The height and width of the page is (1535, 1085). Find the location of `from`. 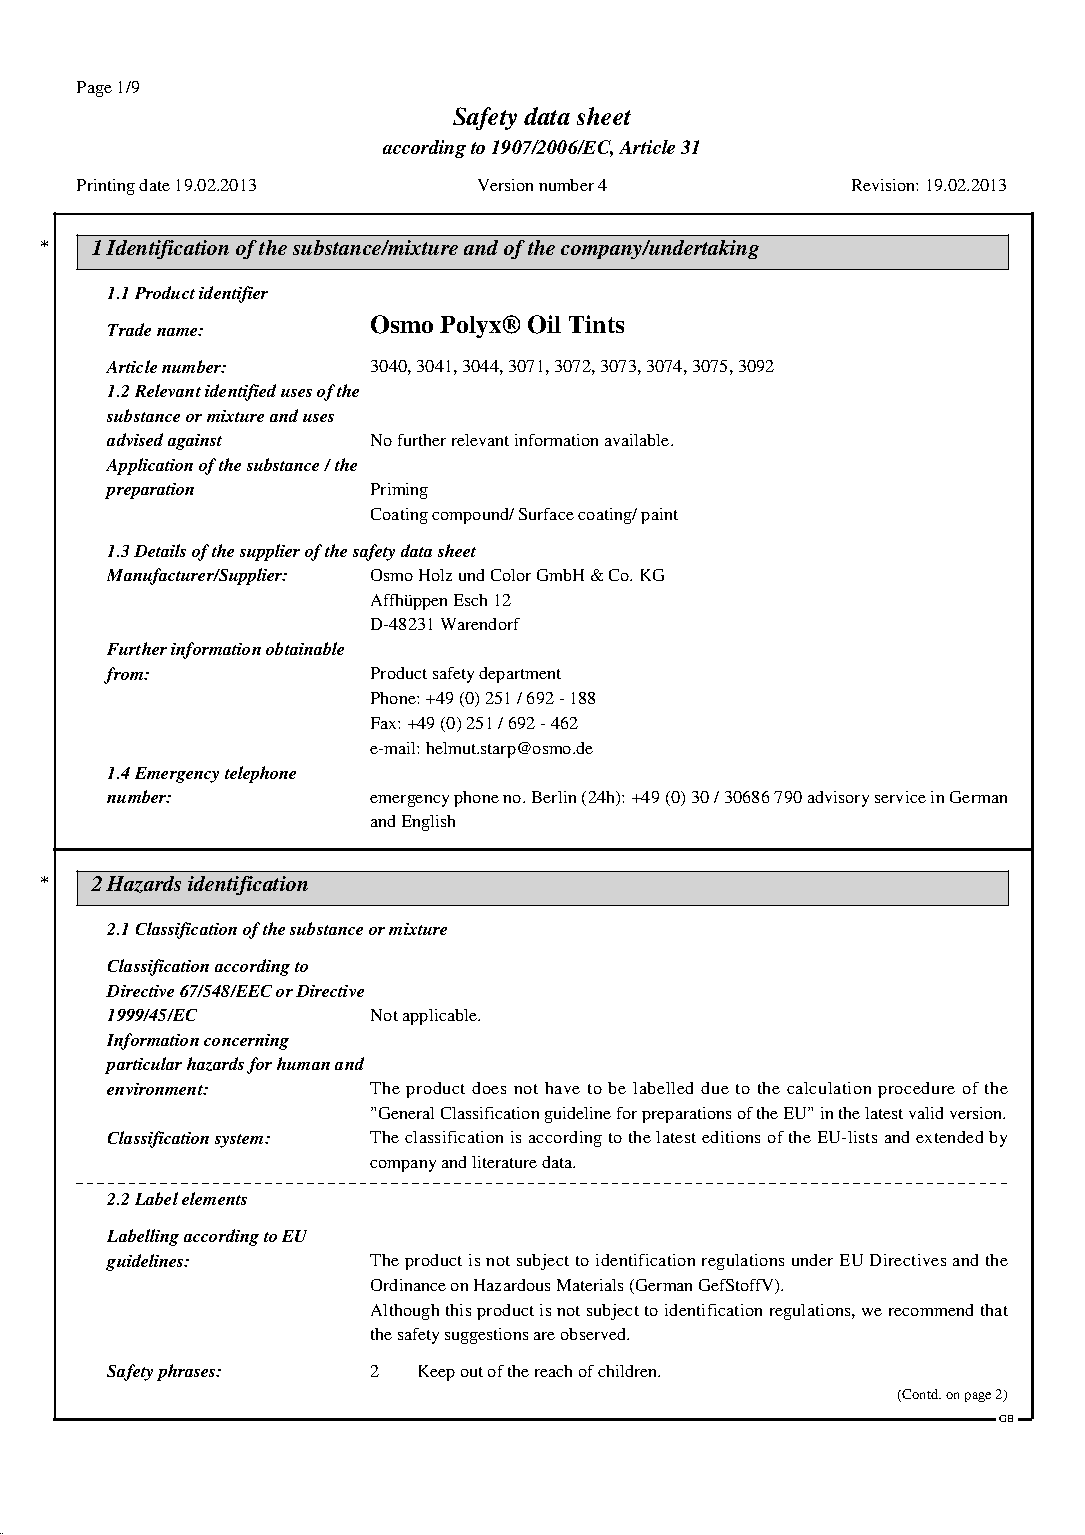

from is located at coordinates (125, 675).
